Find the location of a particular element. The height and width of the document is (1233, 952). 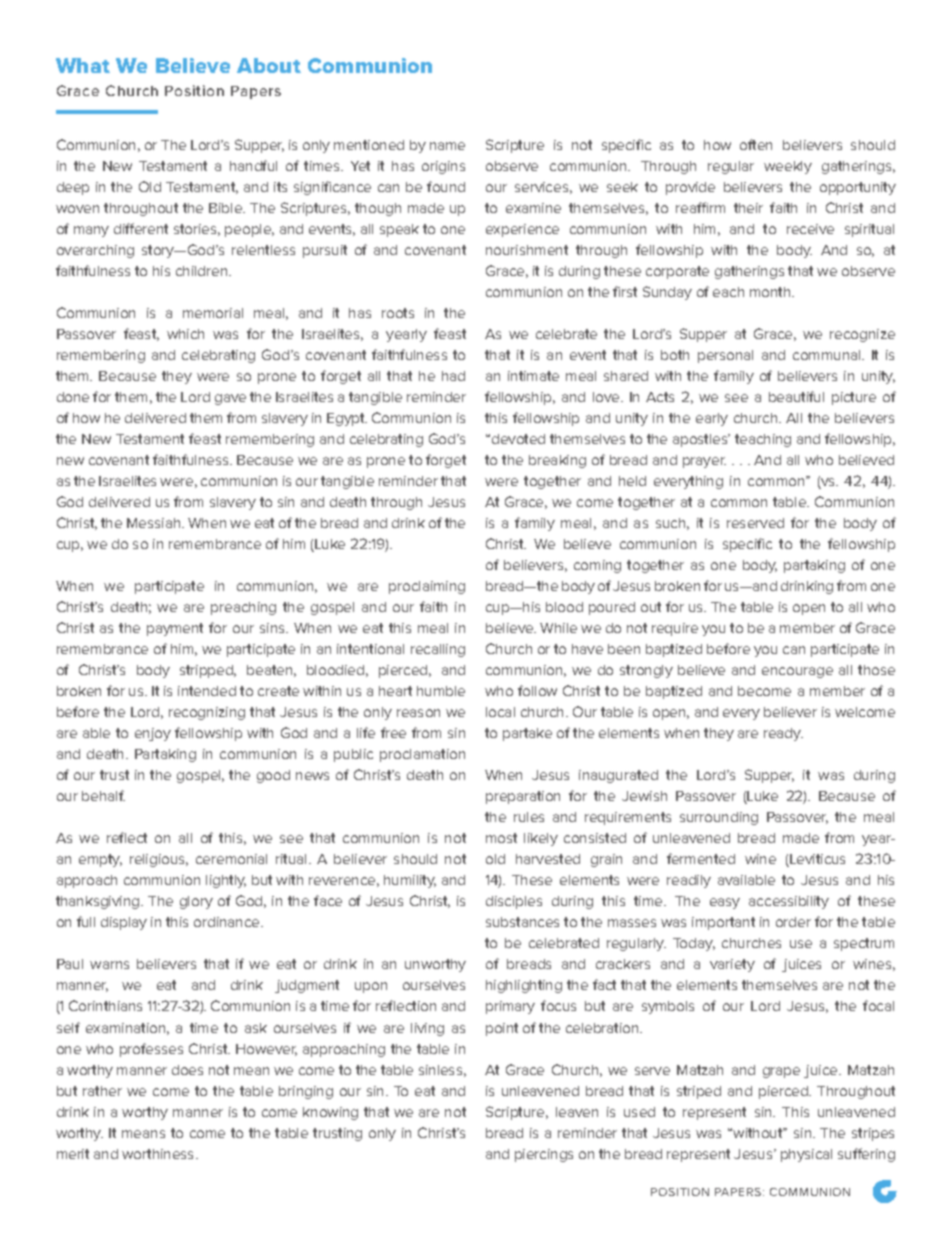

which is located at coordinates (185, 334).
